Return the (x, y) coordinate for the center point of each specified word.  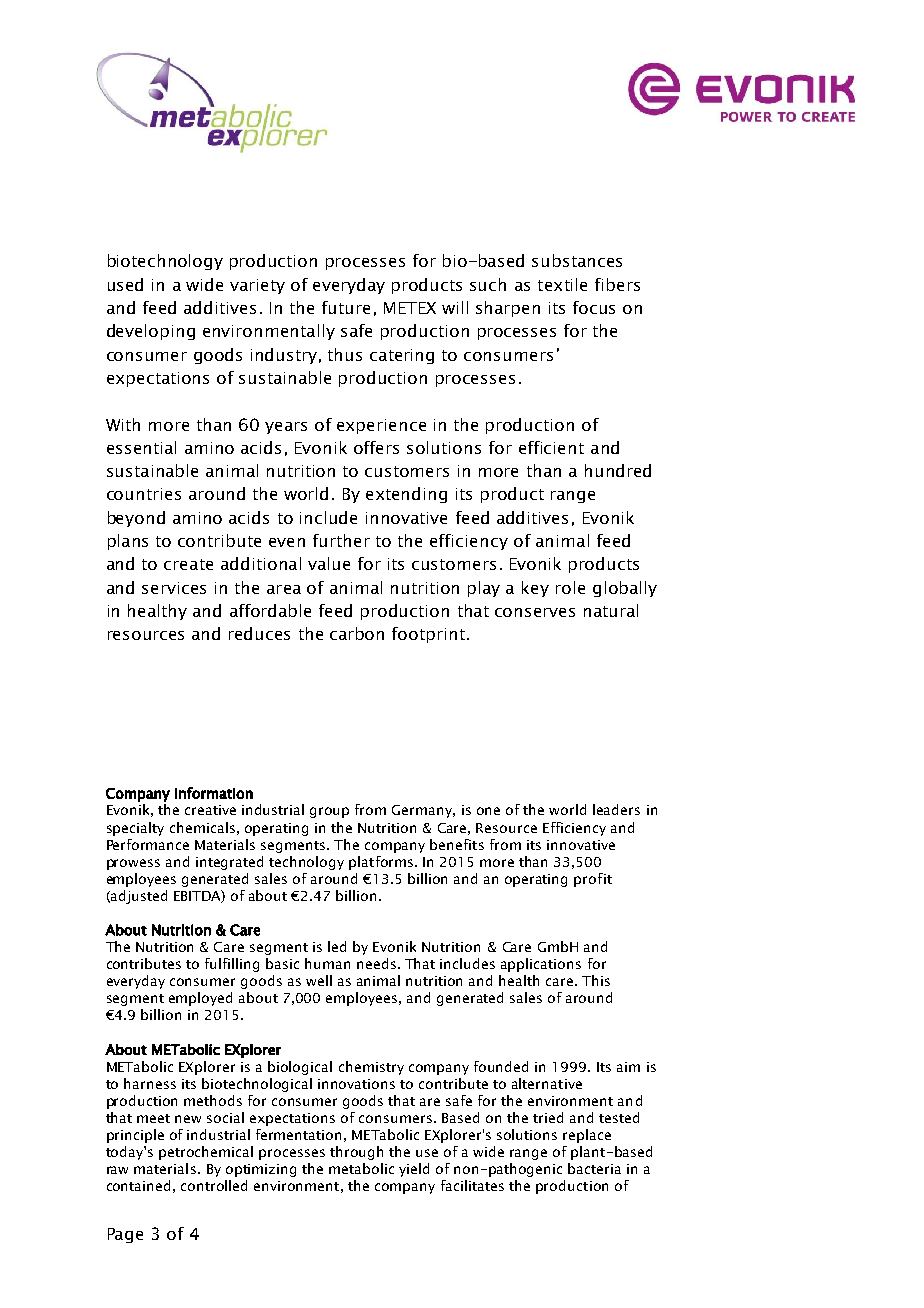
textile (562, 284)
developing (151, 332)
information (214, 793)
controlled (214, 1185)
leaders (616, 809)
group (329, 812)
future (346, 307)
